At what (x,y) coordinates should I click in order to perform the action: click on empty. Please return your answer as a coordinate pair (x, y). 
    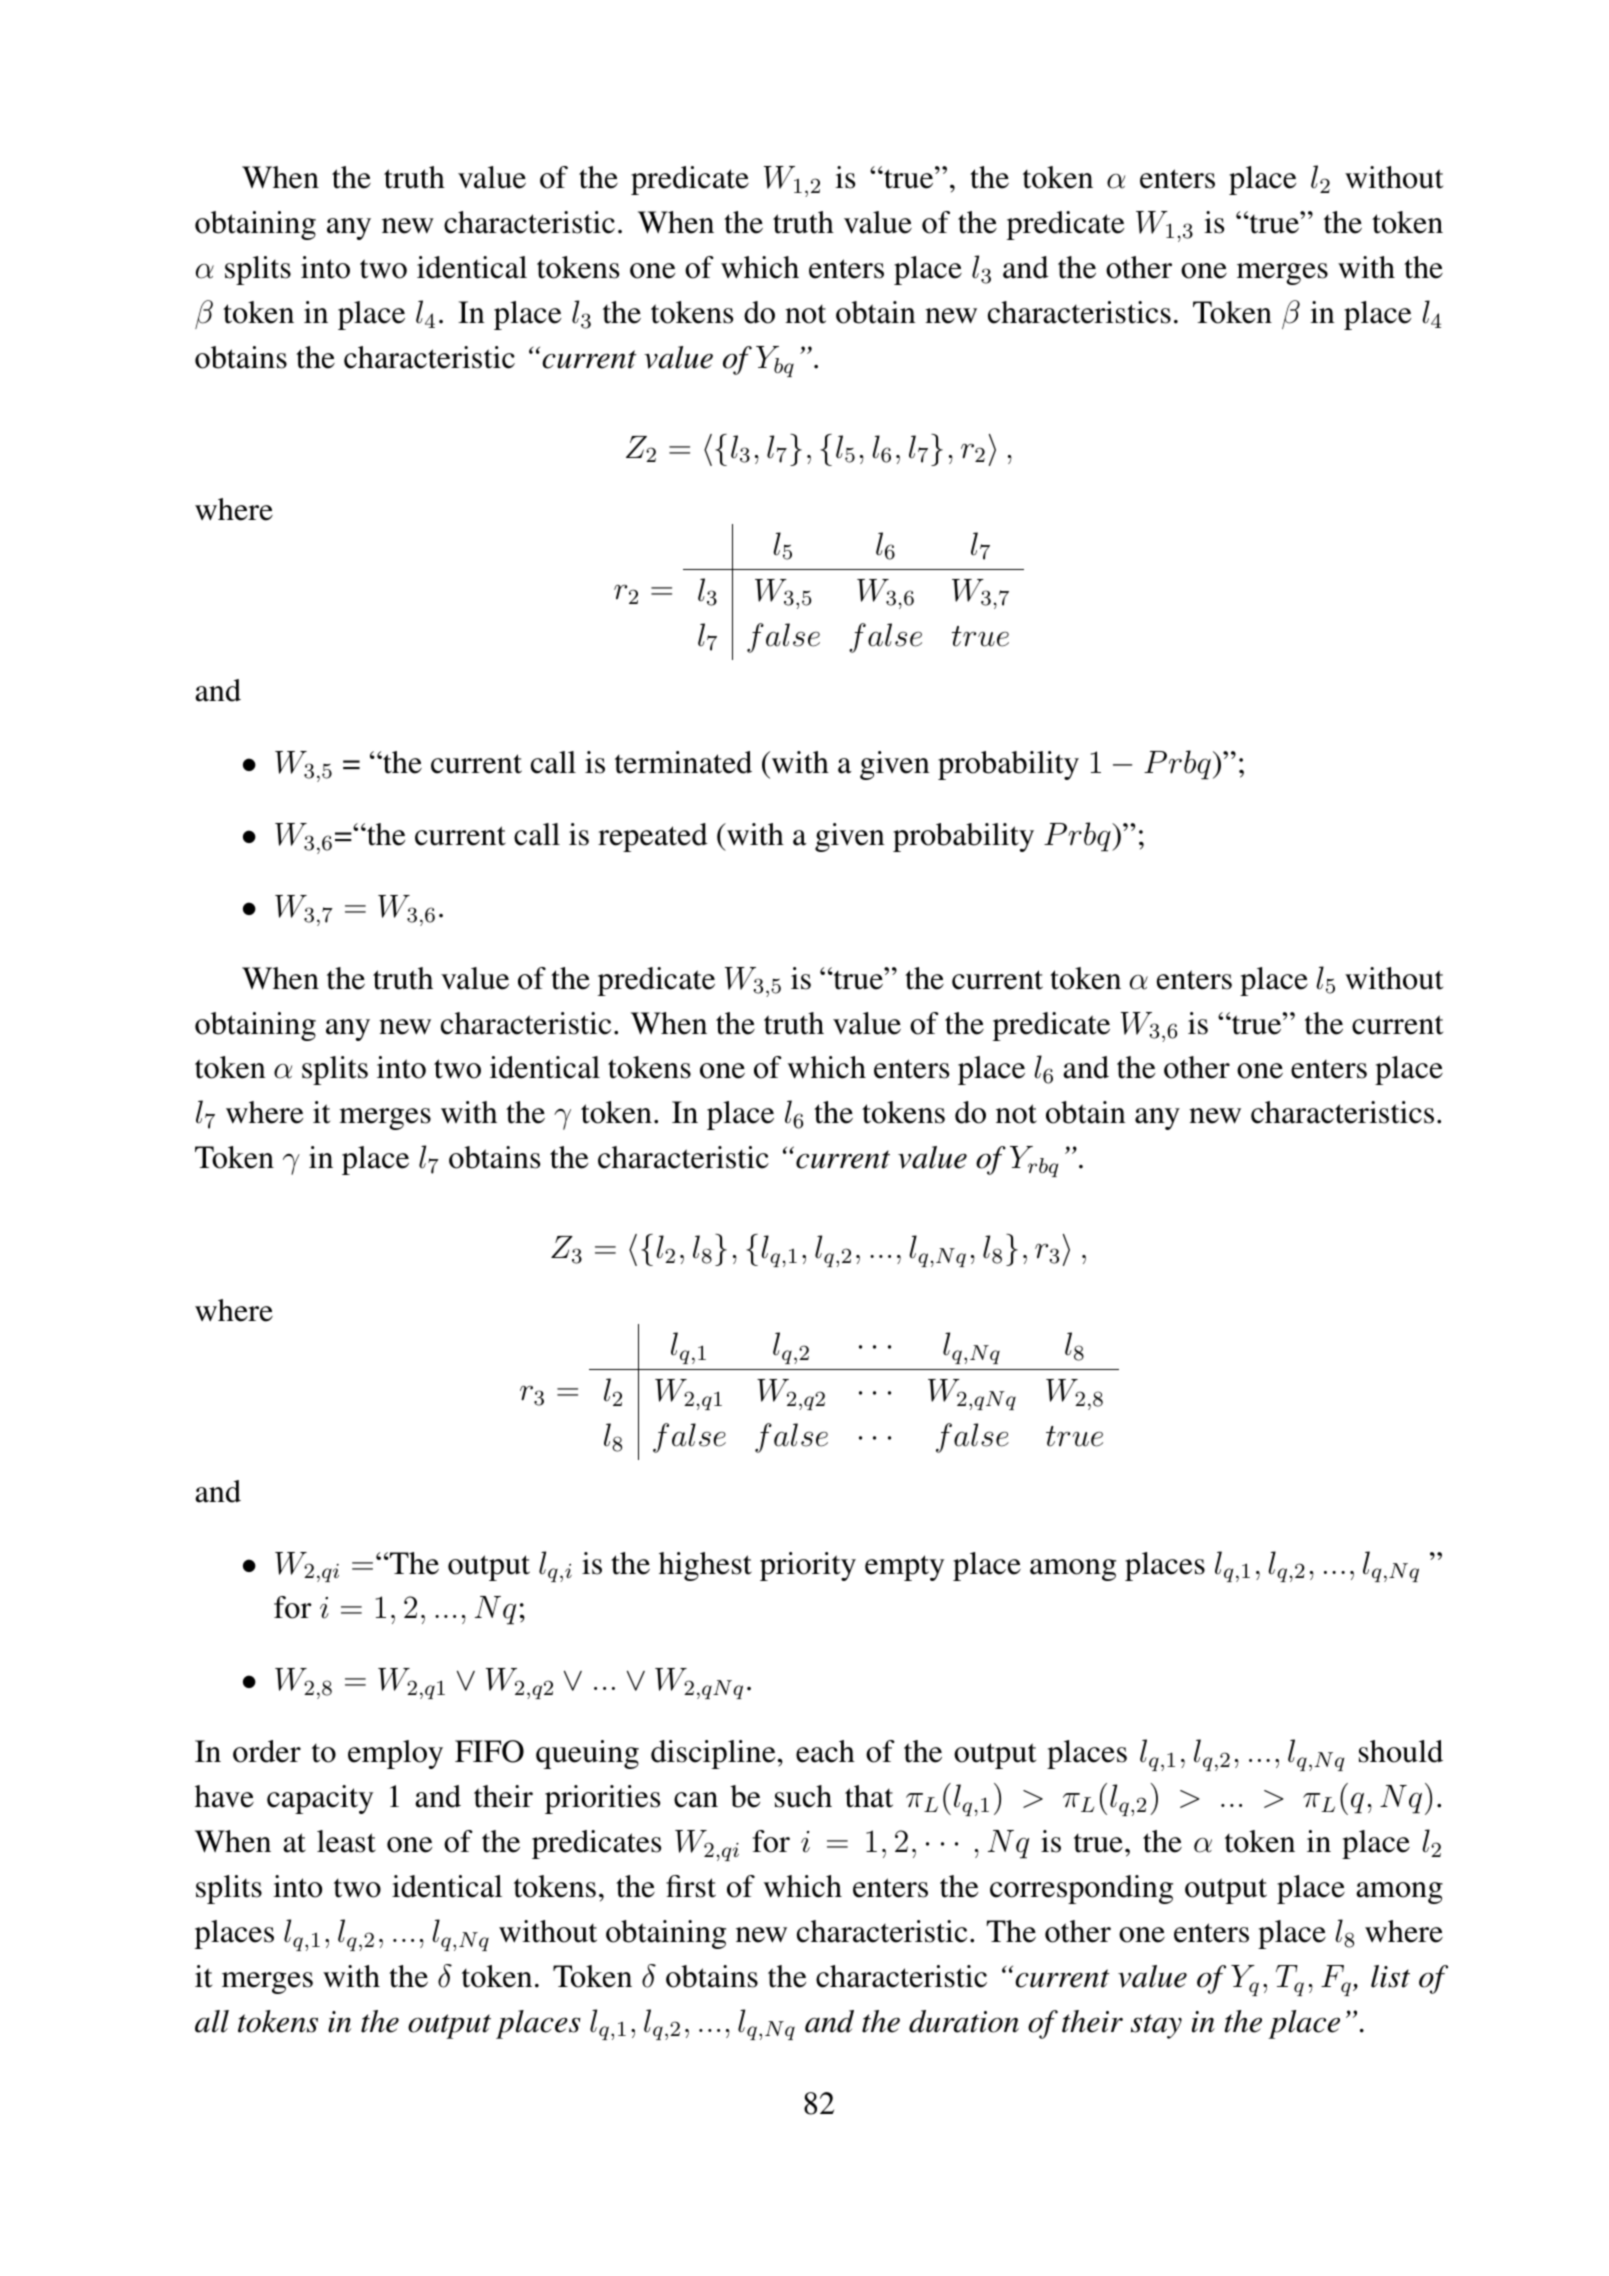
    Looking at the image, I should click on (905, 1568).
